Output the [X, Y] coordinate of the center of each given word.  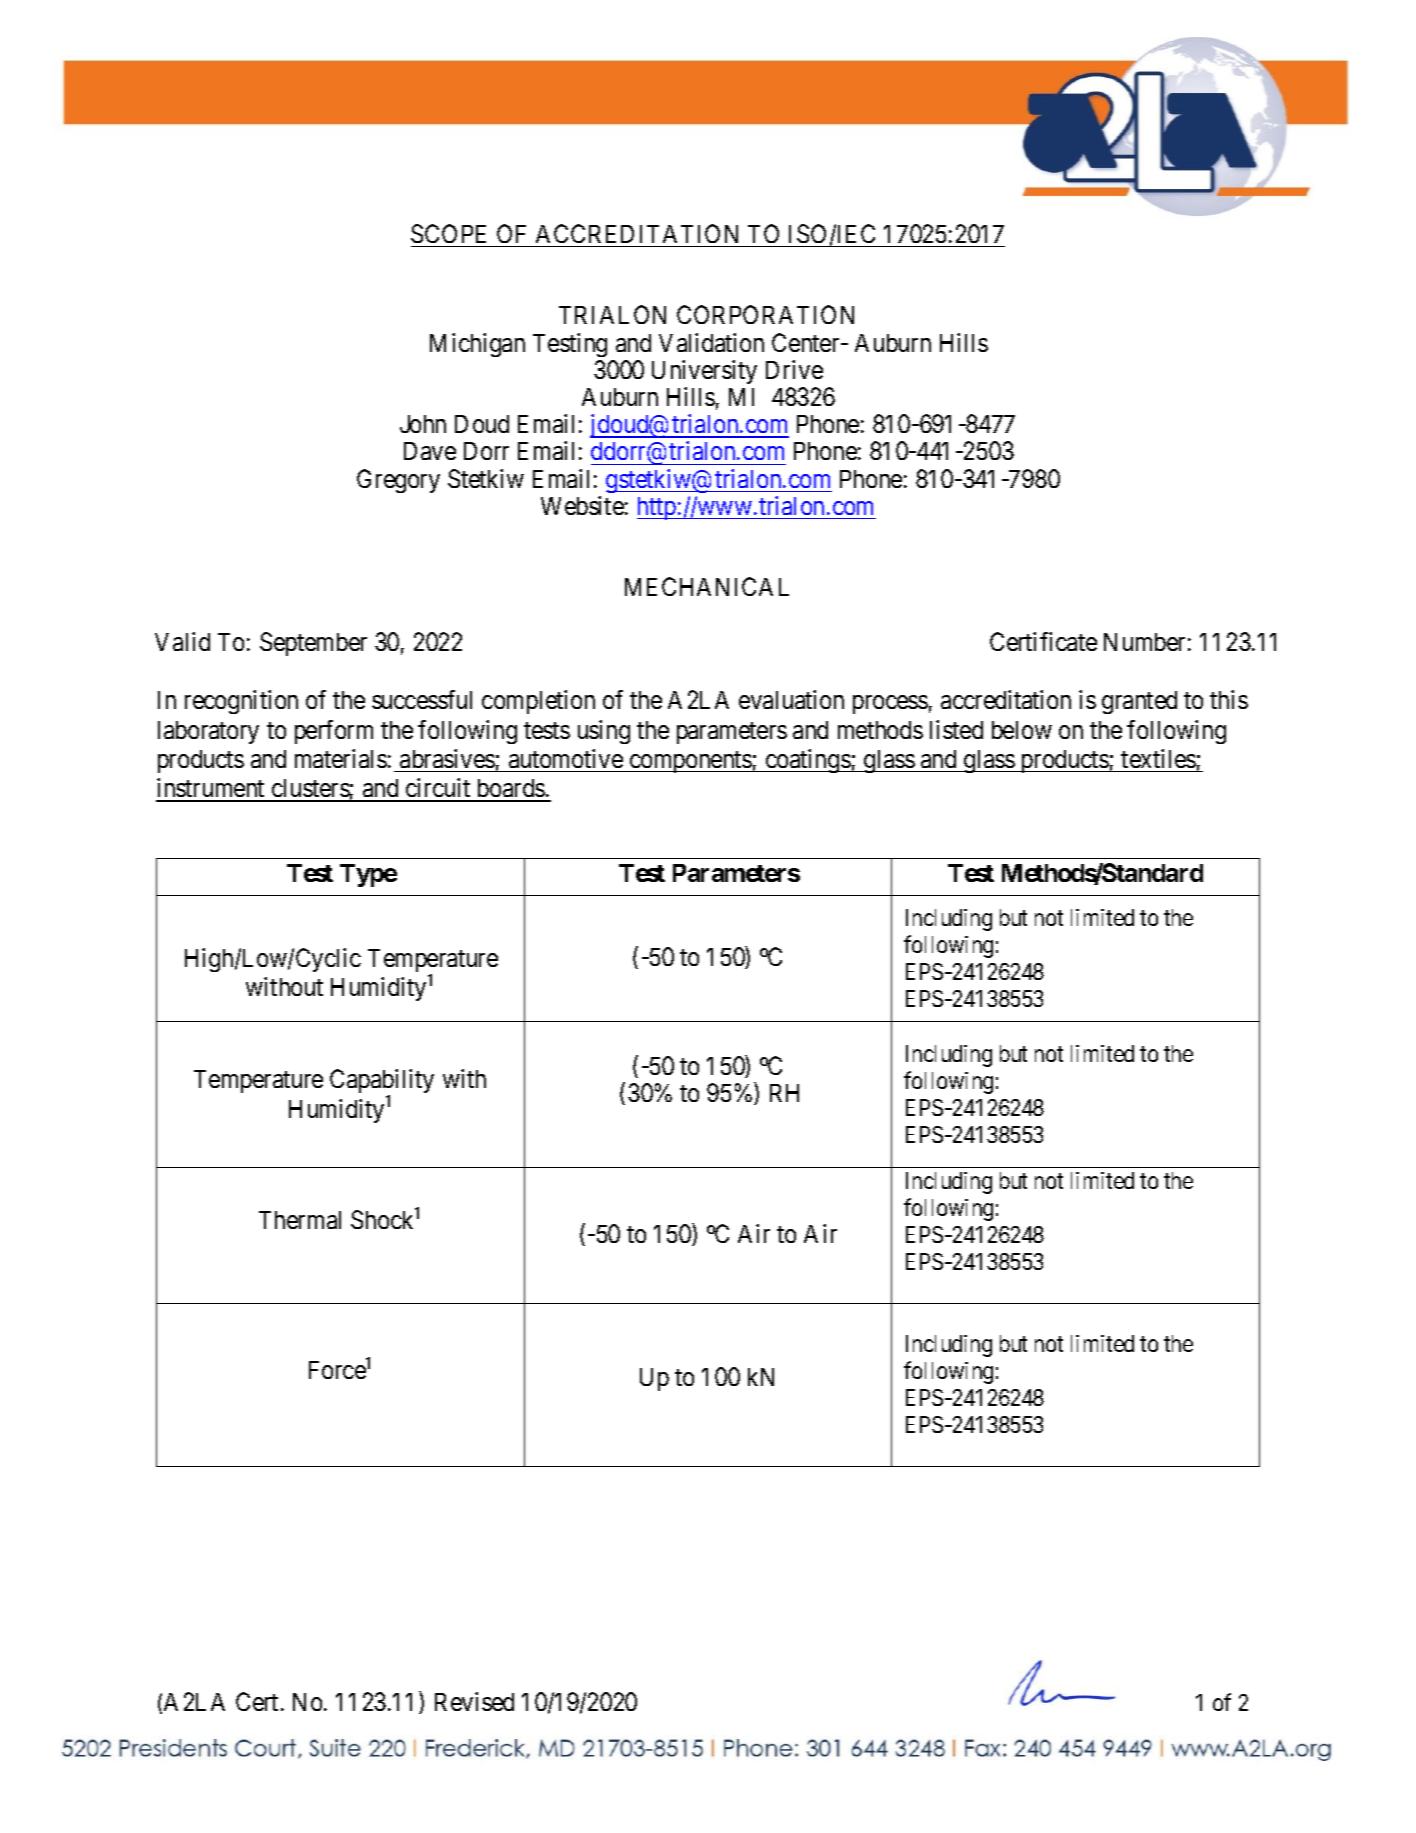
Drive [794, 369]
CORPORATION [765, 314]
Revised [474, 1701]
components [690, 762]
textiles [1158, 758]
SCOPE [448, 233]
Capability [382, 1083]
